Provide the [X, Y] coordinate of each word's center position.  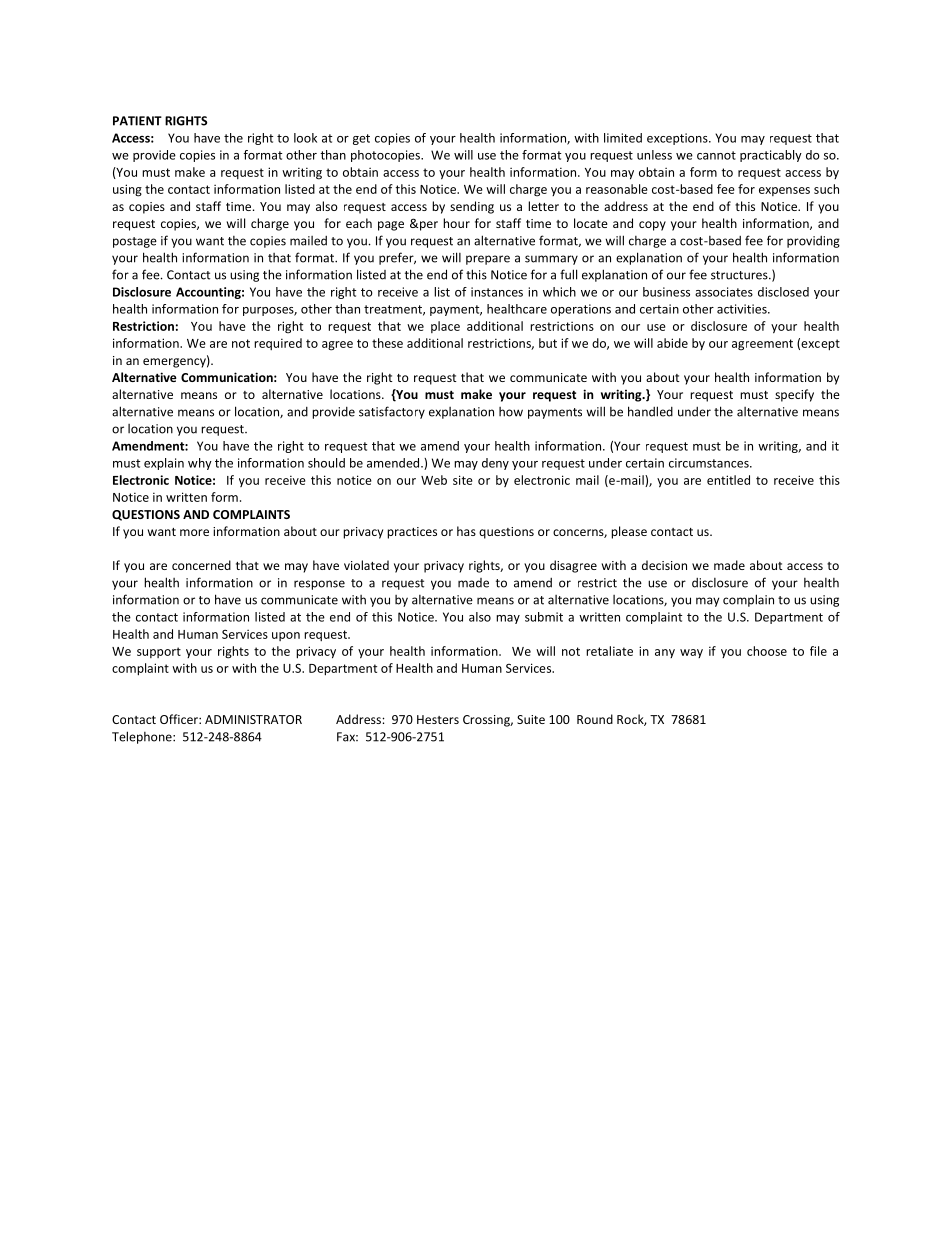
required [278, 344]
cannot [716, 155]
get [361, 139]
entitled [728, 480]
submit [544, 617]
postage [135, 242]
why [200, 464]
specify [794, 395]
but [548, 343]
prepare [488, 260]
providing [813, 242]
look [305, 138]
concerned [201, 565]
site [463, 480]
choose [767, 651]
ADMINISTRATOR [253, 719]
